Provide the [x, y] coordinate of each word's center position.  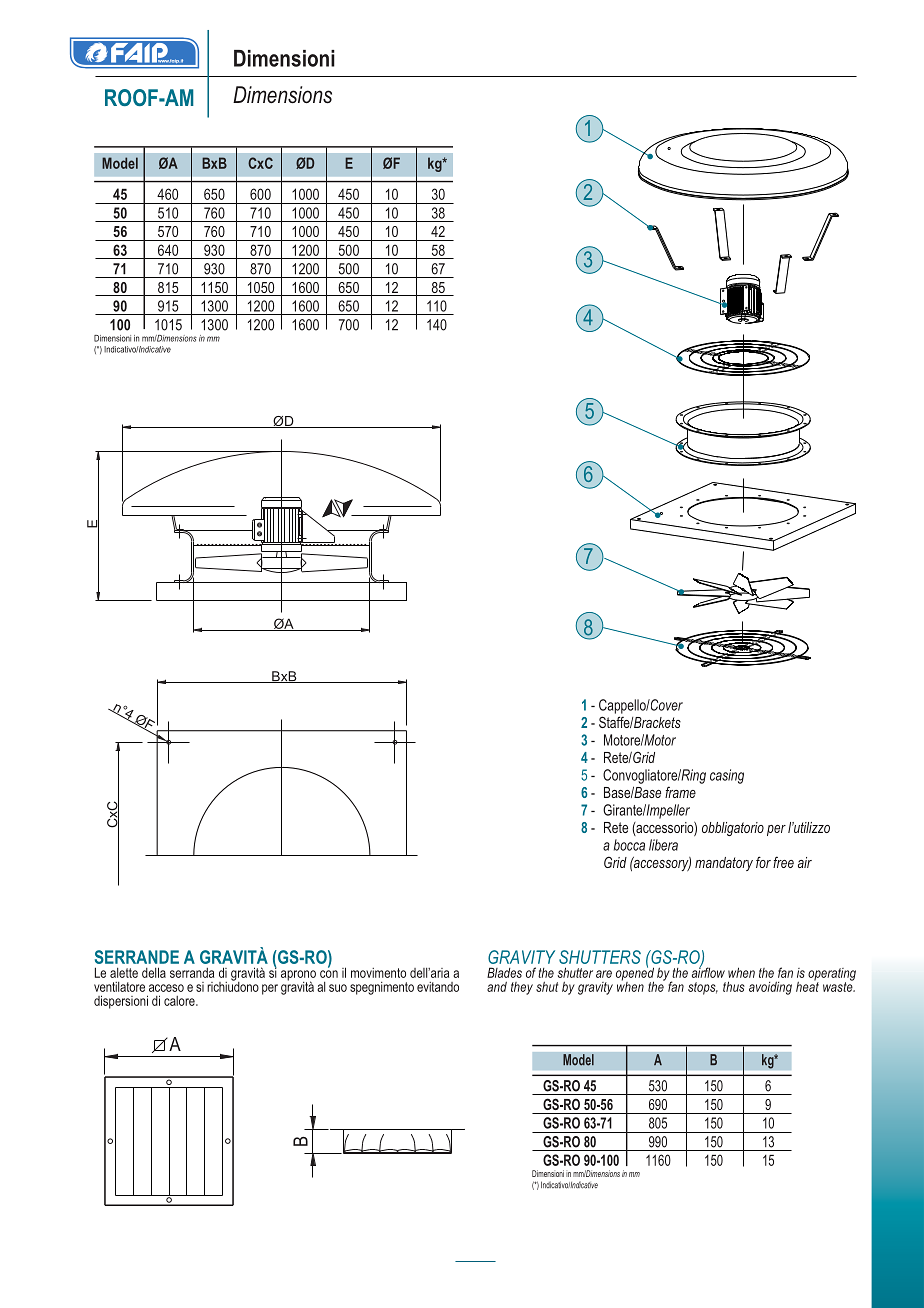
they [522, 988]
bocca [629, 845]
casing [727, 776]
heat [807, 985]
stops [703, 988]
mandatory [724, 864]
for [763, 862]
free [783, 862]
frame [680, 792]
